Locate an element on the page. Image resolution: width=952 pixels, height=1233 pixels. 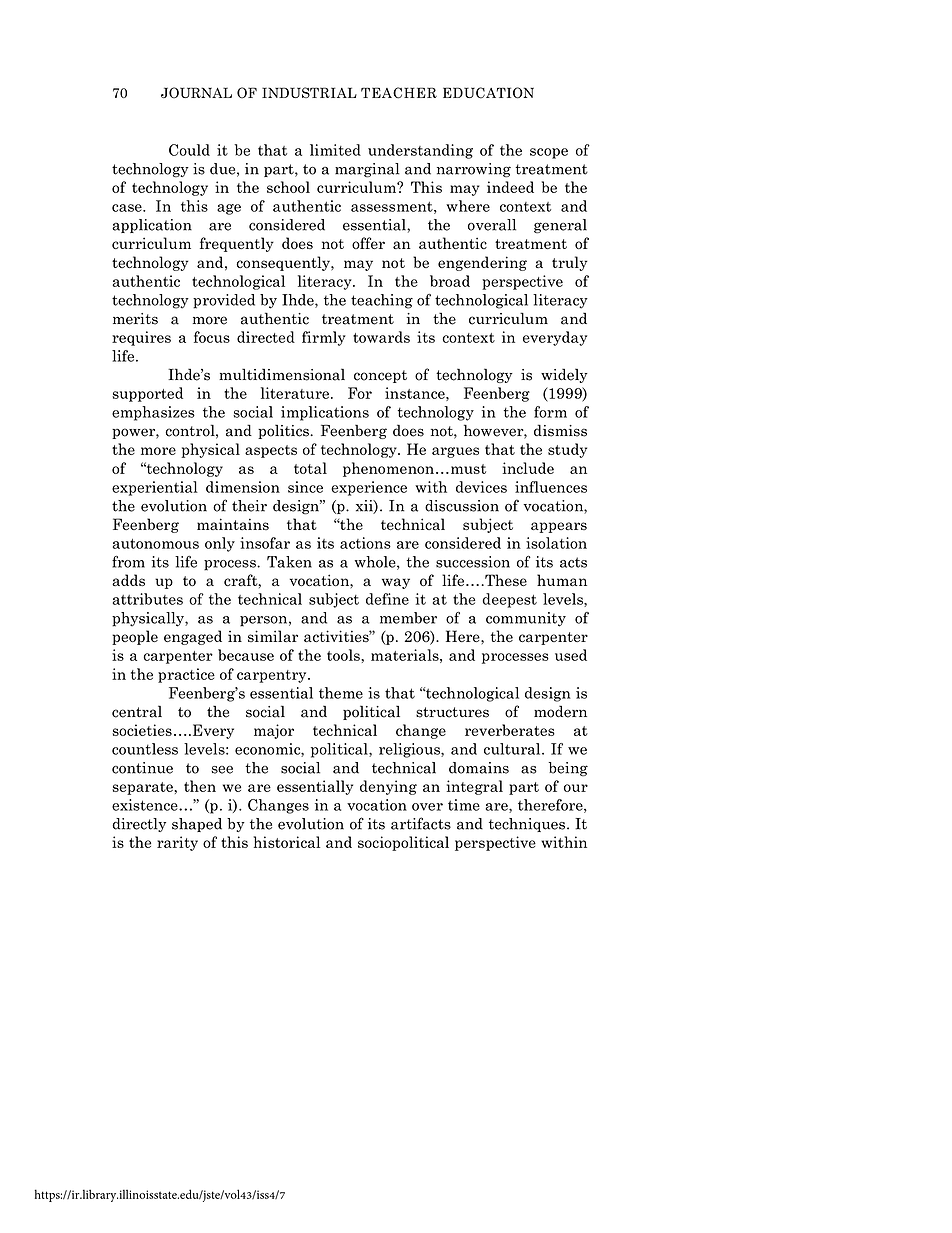
denying is located at coordinates (388, 787).
